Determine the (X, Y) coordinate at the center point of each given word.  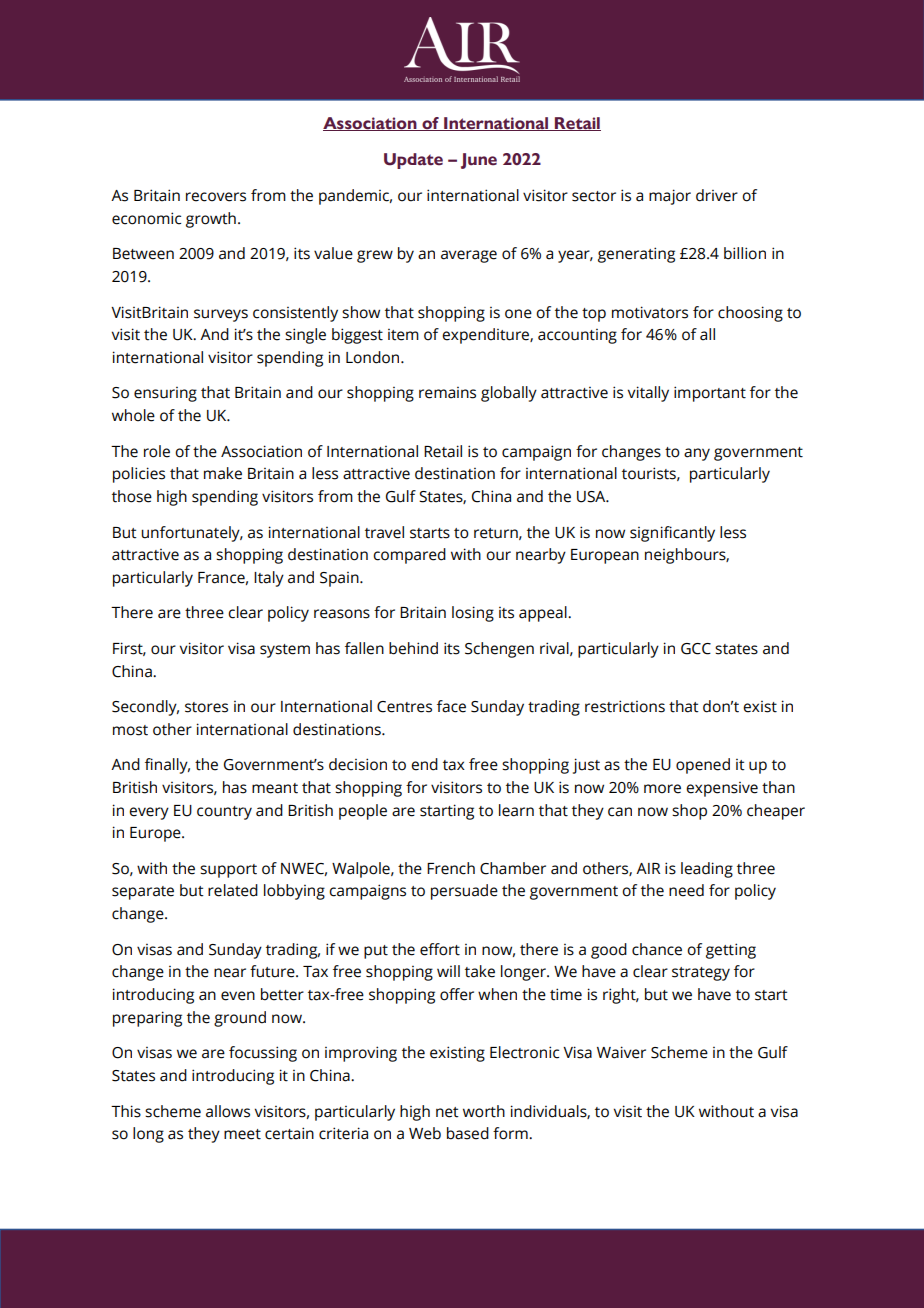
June (479, 161)
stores (206, 707)
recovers (216, 197)
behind (413, 648)
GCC (696, 649)
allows (228, 1111)
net (447, 1112)
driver (717, 195)
